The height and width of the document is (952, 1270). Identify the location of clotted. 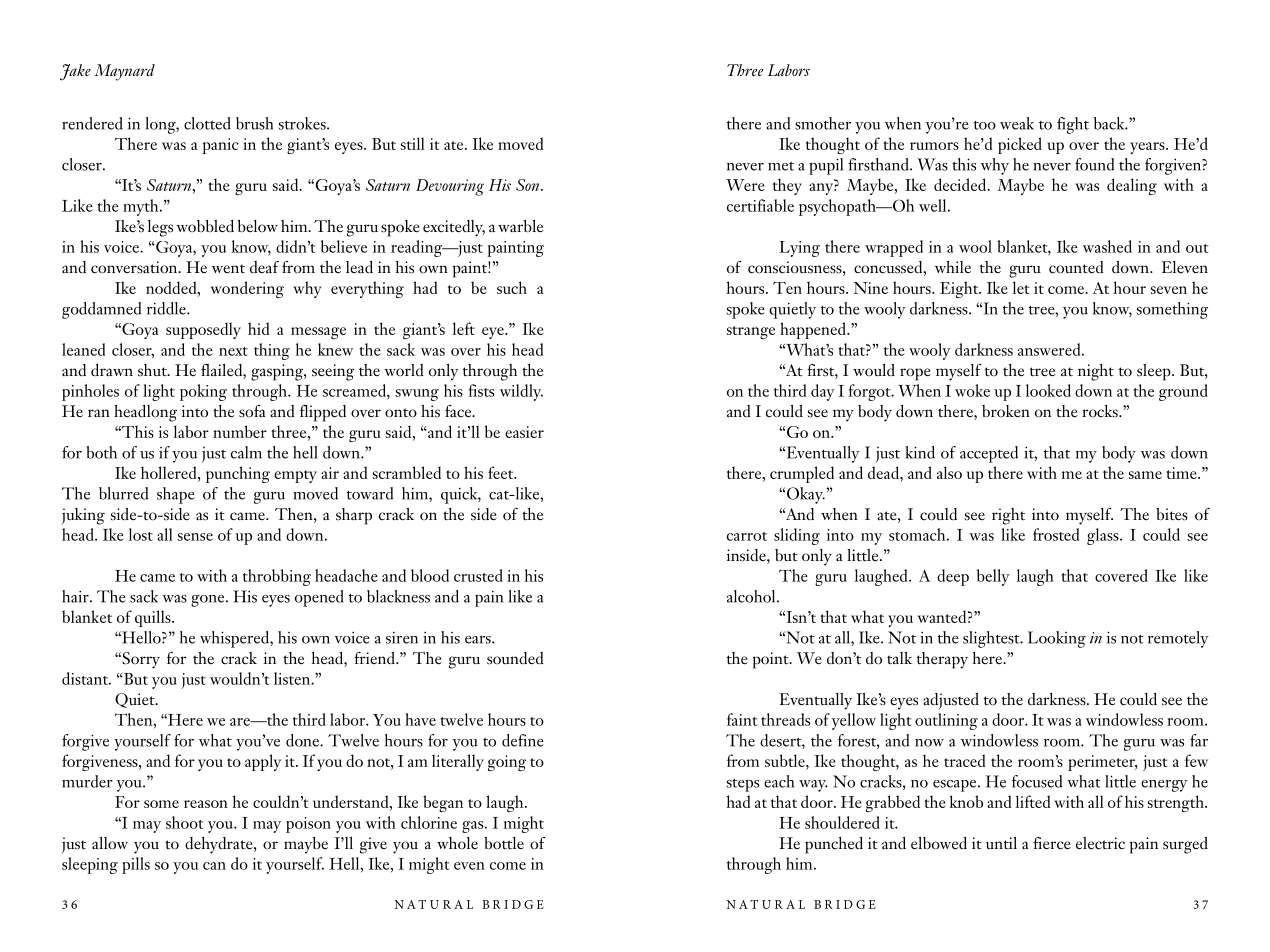
(207, 123).
